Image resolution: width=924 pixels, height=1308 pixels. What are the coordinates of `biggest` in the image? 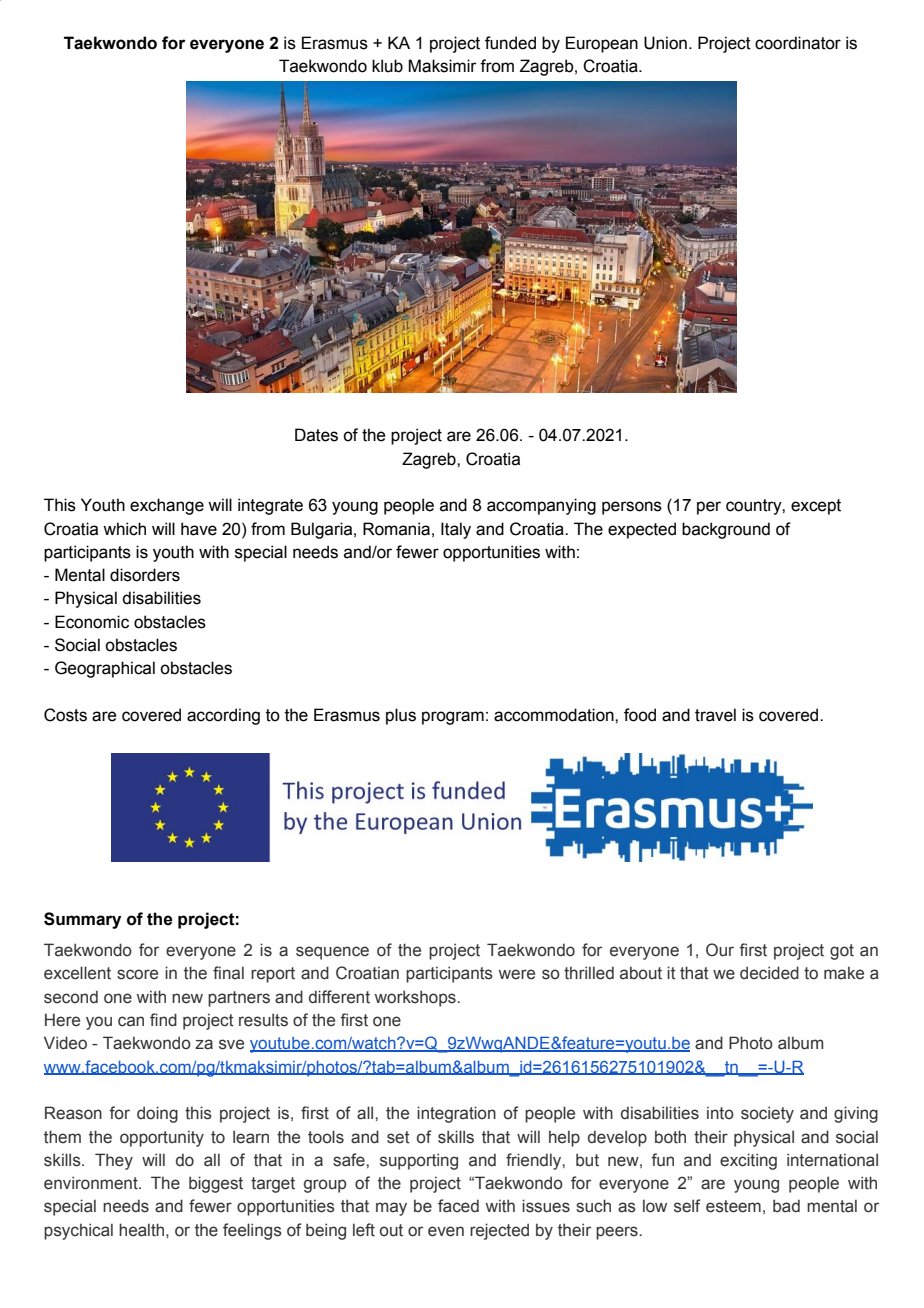 It's located at (216, 1184).
